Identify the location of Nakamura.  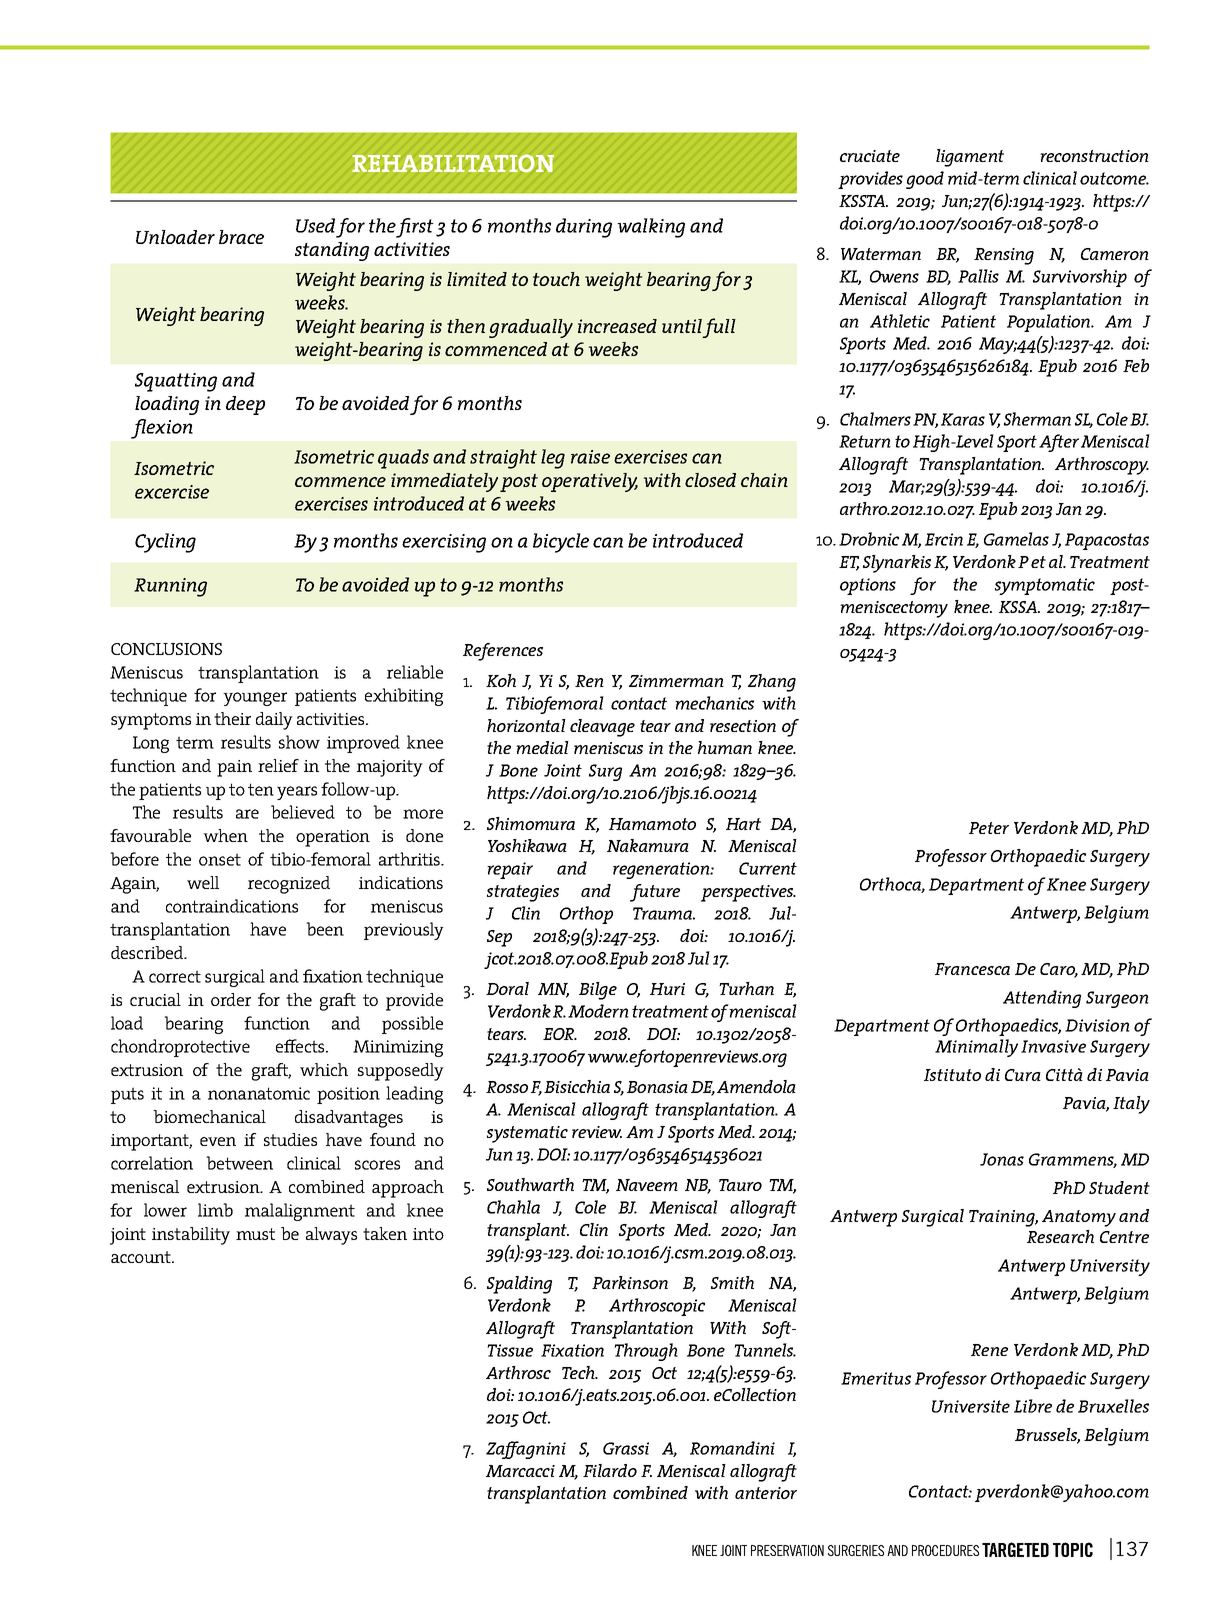
(648, 845).
